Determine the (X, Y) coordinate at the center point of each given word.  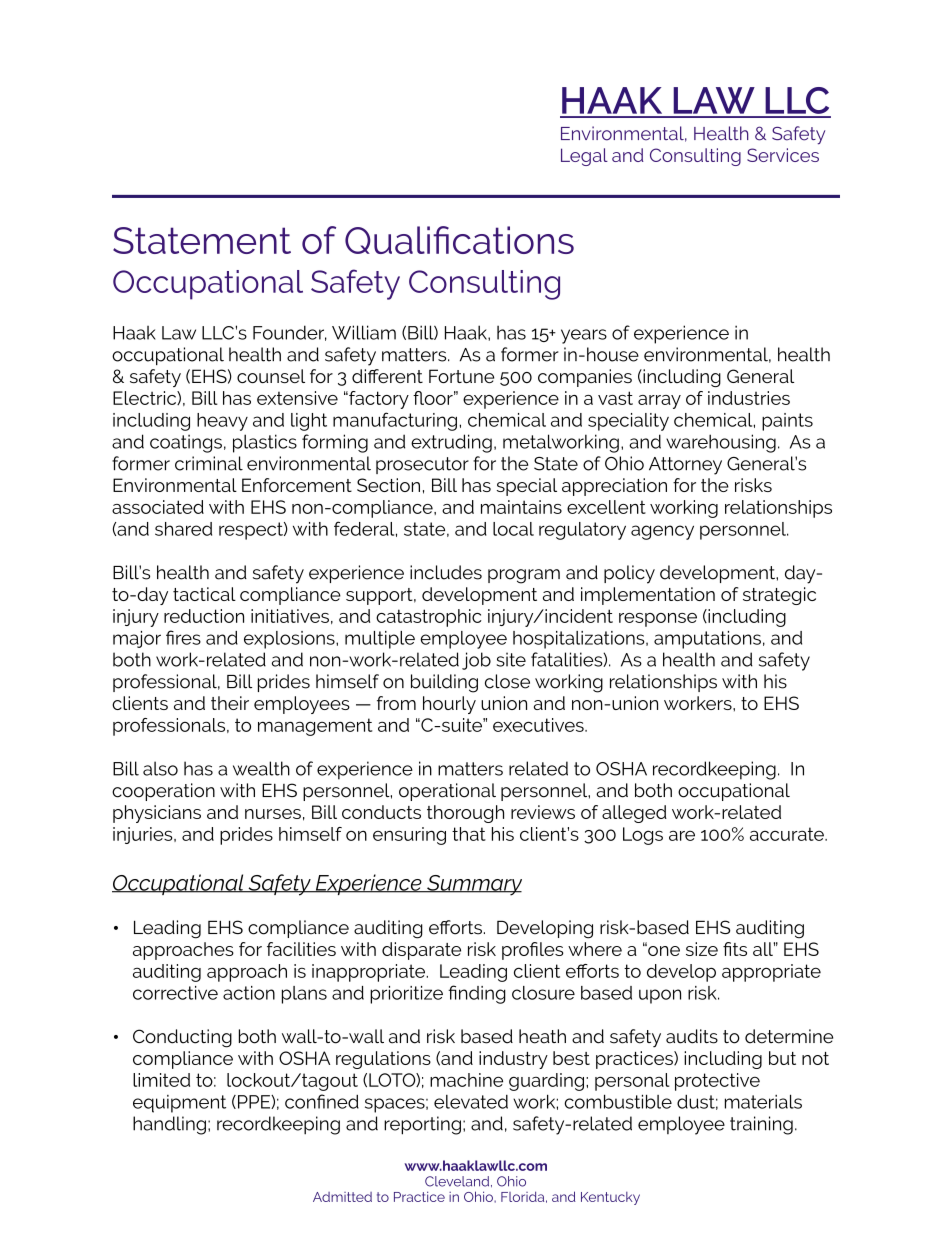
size (702, 949)
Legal (584, 157)
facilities (301, 949)
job (476, 661)
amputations (707, 640)
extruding (451, 443)
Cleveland (458, 1181)
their (230, 703)
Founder (290, 333)
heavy (222, 422)
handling (169, 1125)
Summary (473, 885)
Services (783, 155)
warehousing (721, 443)
